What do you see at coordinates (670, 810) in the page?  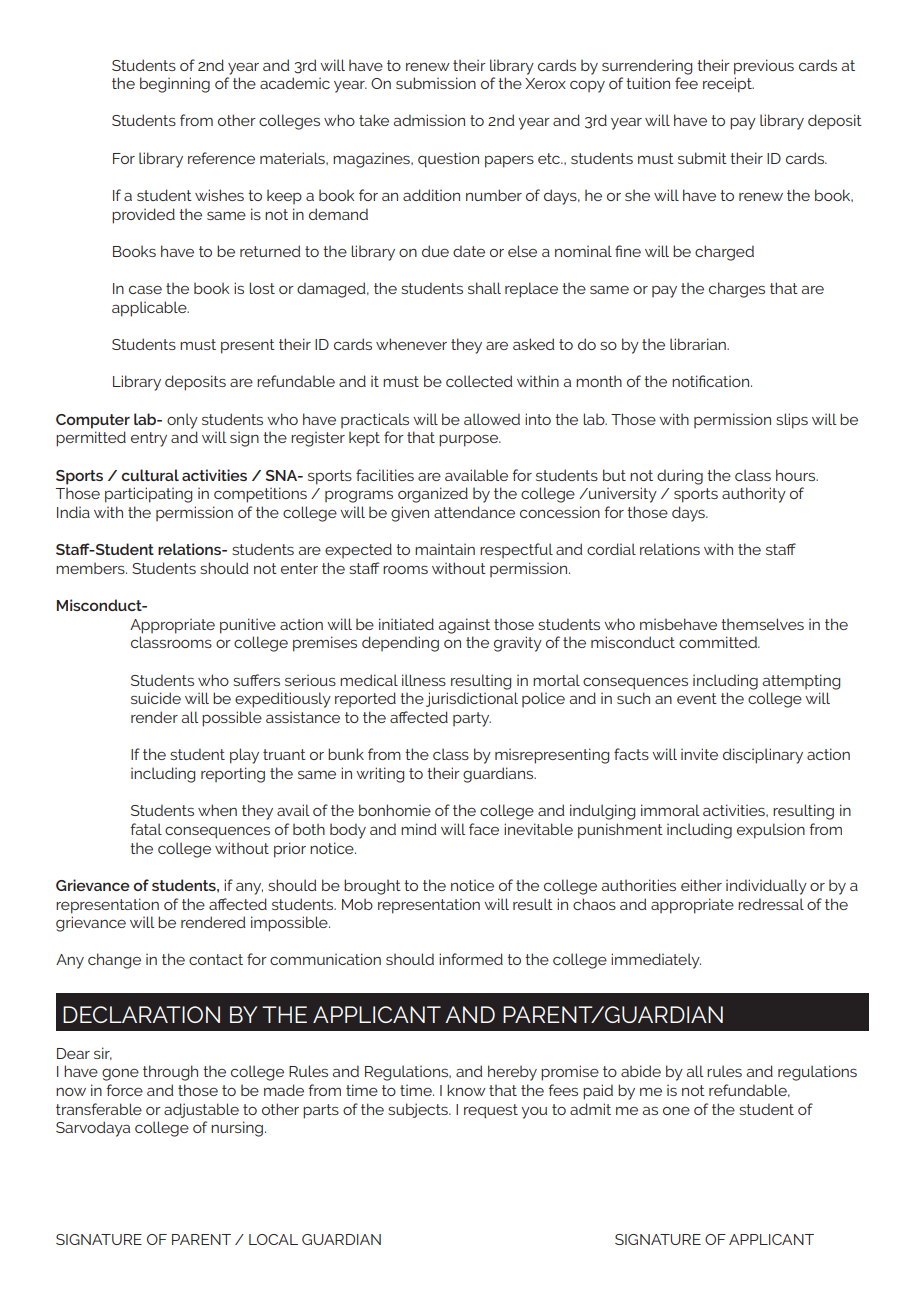 I see `immoral` at bounding box center [670, 810].
